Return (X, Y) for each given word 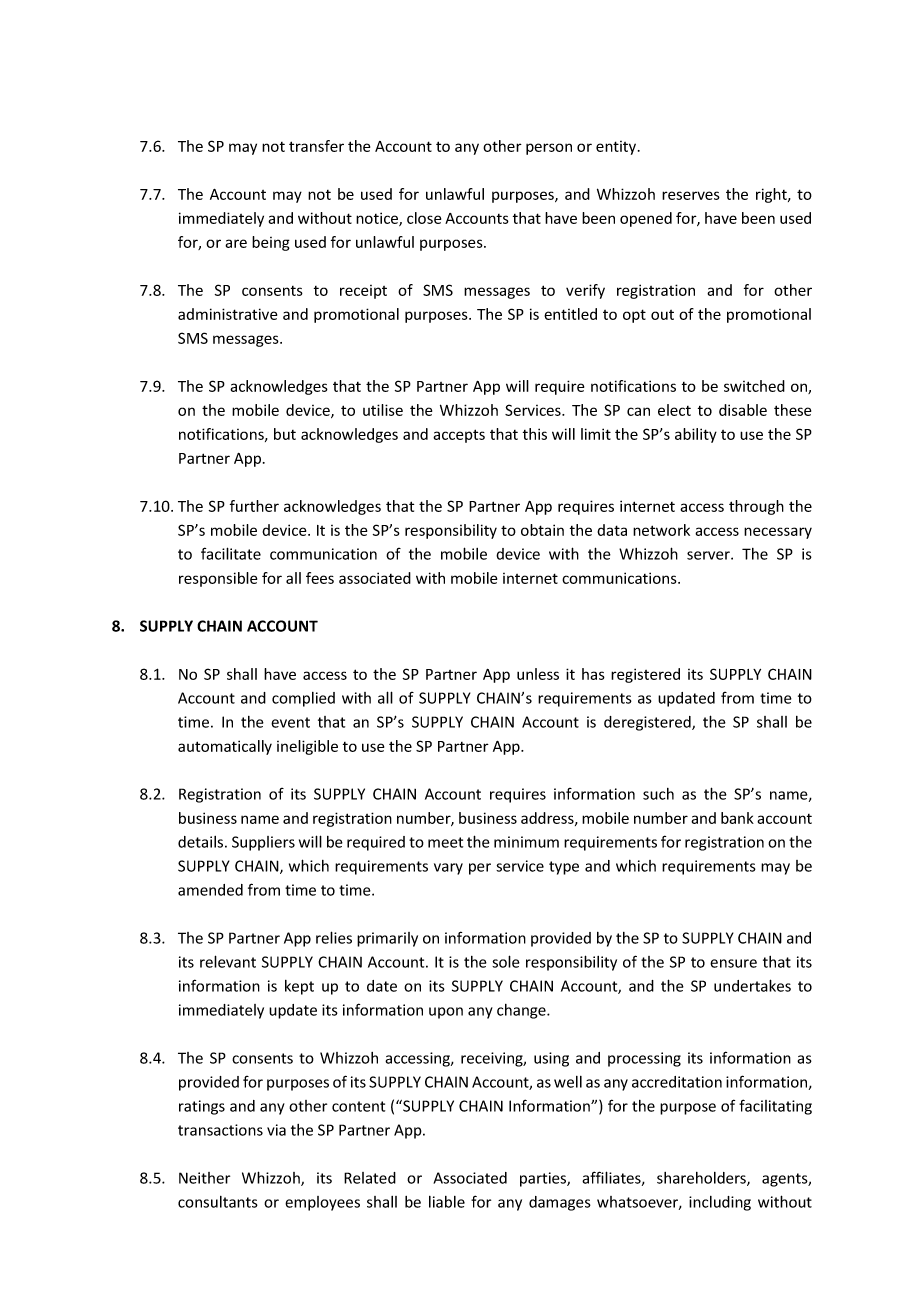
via (276, 1130)
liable (447, 1202)
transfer (316, 146)
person (549, 149)
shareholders (702, 1179)
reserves (691, 195)
